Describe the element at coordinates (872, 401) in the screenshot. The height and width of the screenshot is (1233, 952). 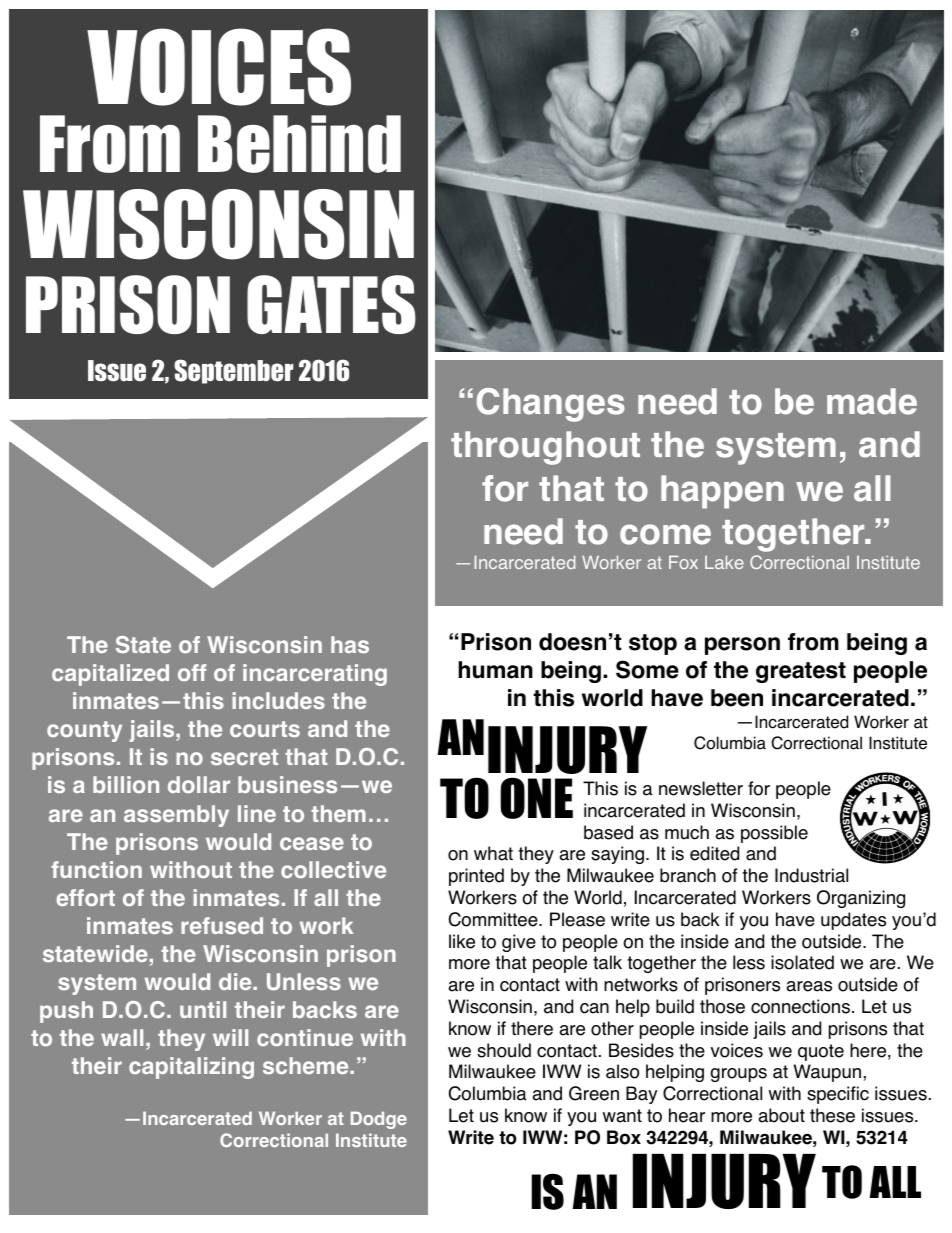
I see `made` at that location.
